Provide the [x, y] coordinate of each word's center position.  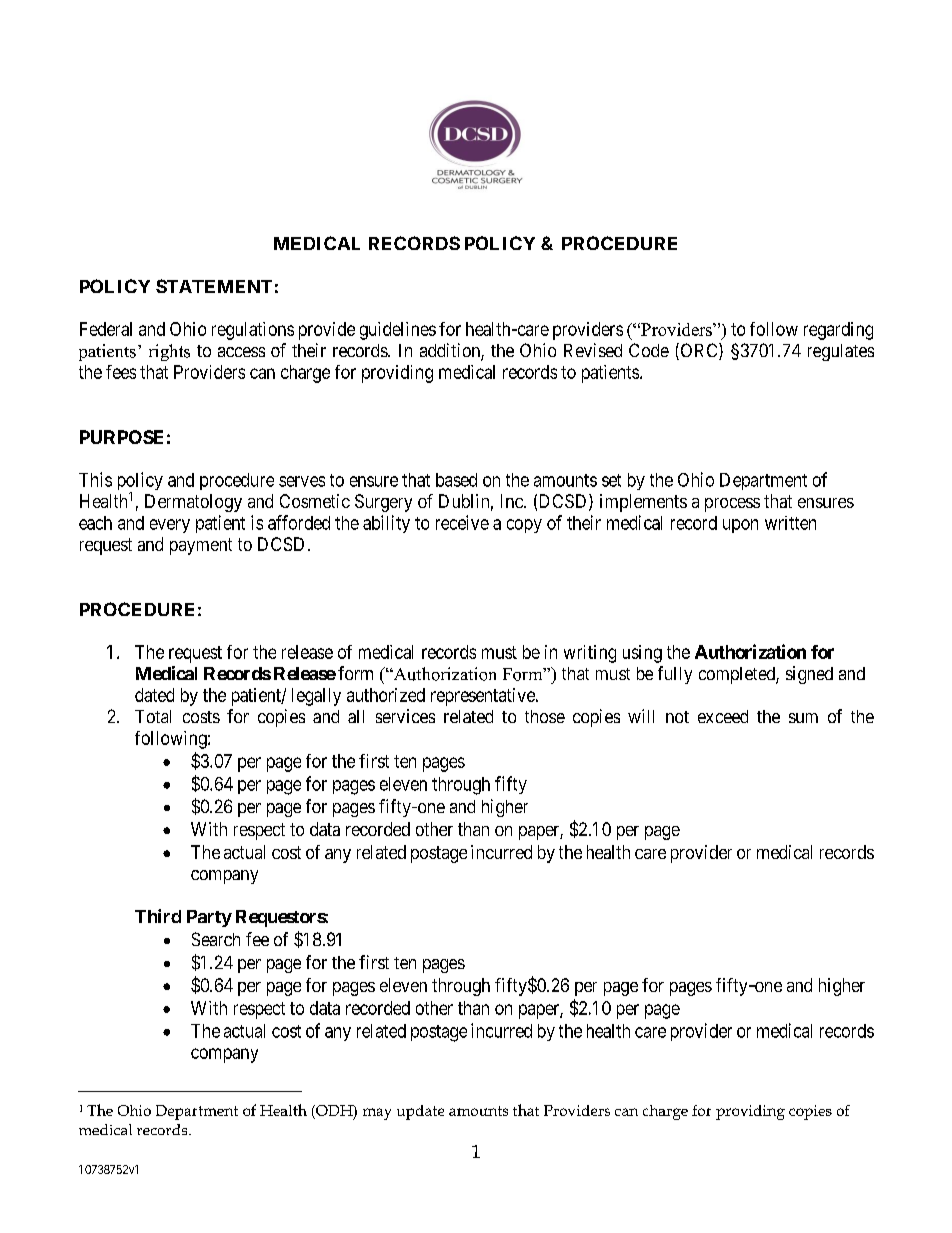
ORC [699, 351]
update [420, 1112]
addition [451, 351]
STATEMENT [214, 286]
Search [216, 939]
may [377, 1114]
